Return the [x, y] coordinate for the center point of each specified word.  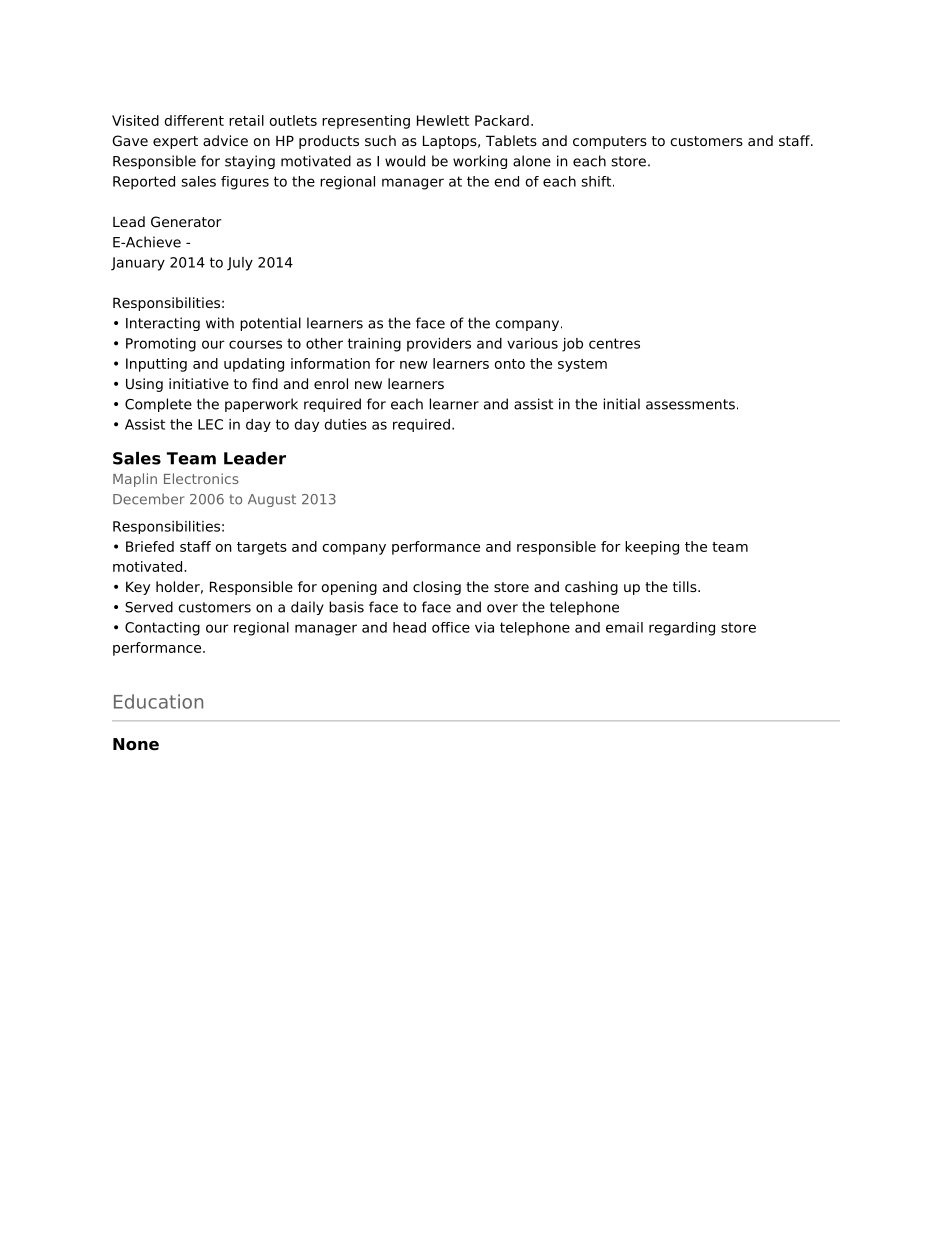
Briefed [150, 546]
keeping [652, 548]
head [409, 627]
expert [175, 142]
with [220, 323]
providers [439, 345]
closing [437, 588]
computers [610, 142]
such [380, 140]
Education [158, 701]
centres [614, 343]
